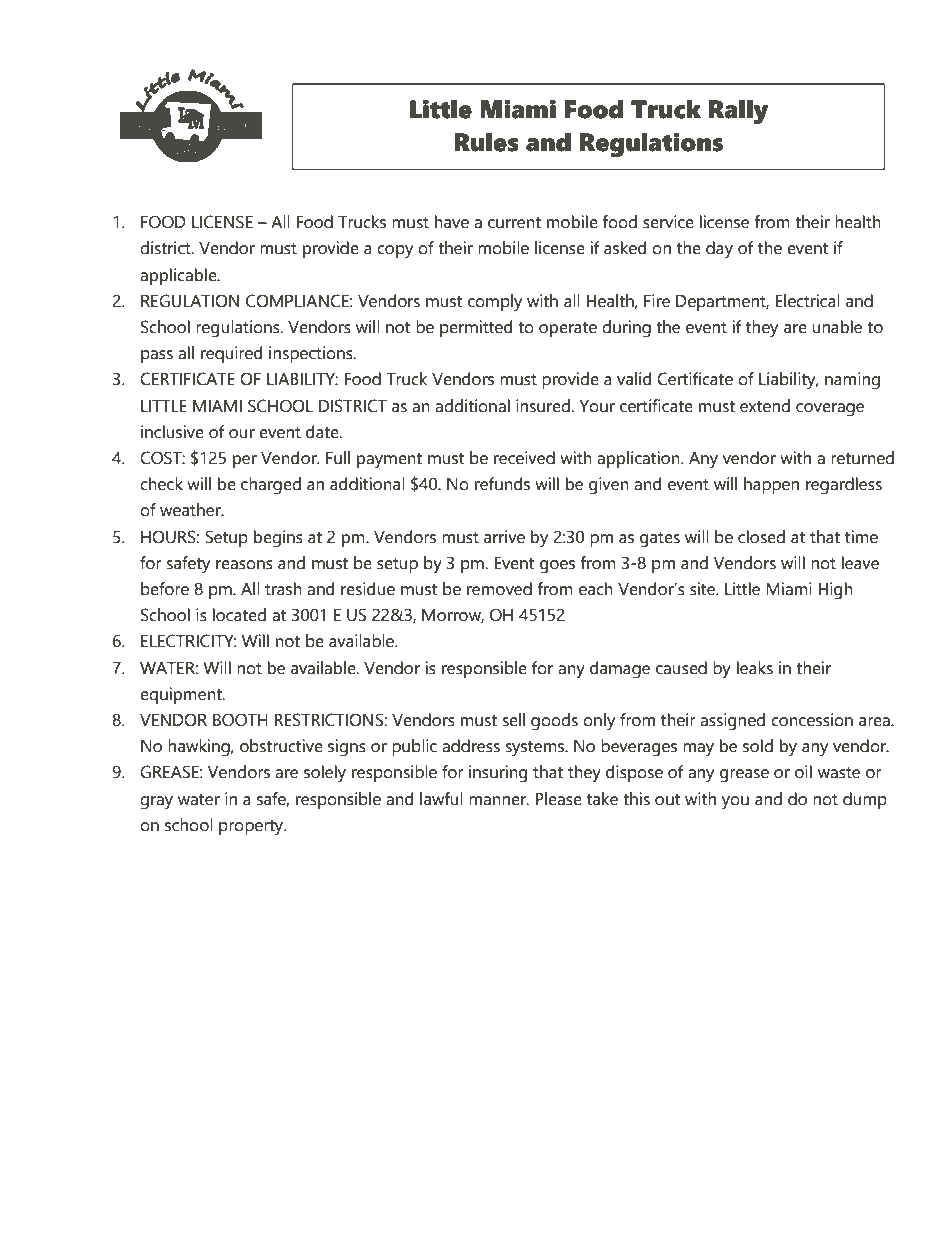 Image resolution: width=952 pixels, height=1233 pixels. Describe the element at coordinates (514, 223) in the document. I see `current` at that location.
